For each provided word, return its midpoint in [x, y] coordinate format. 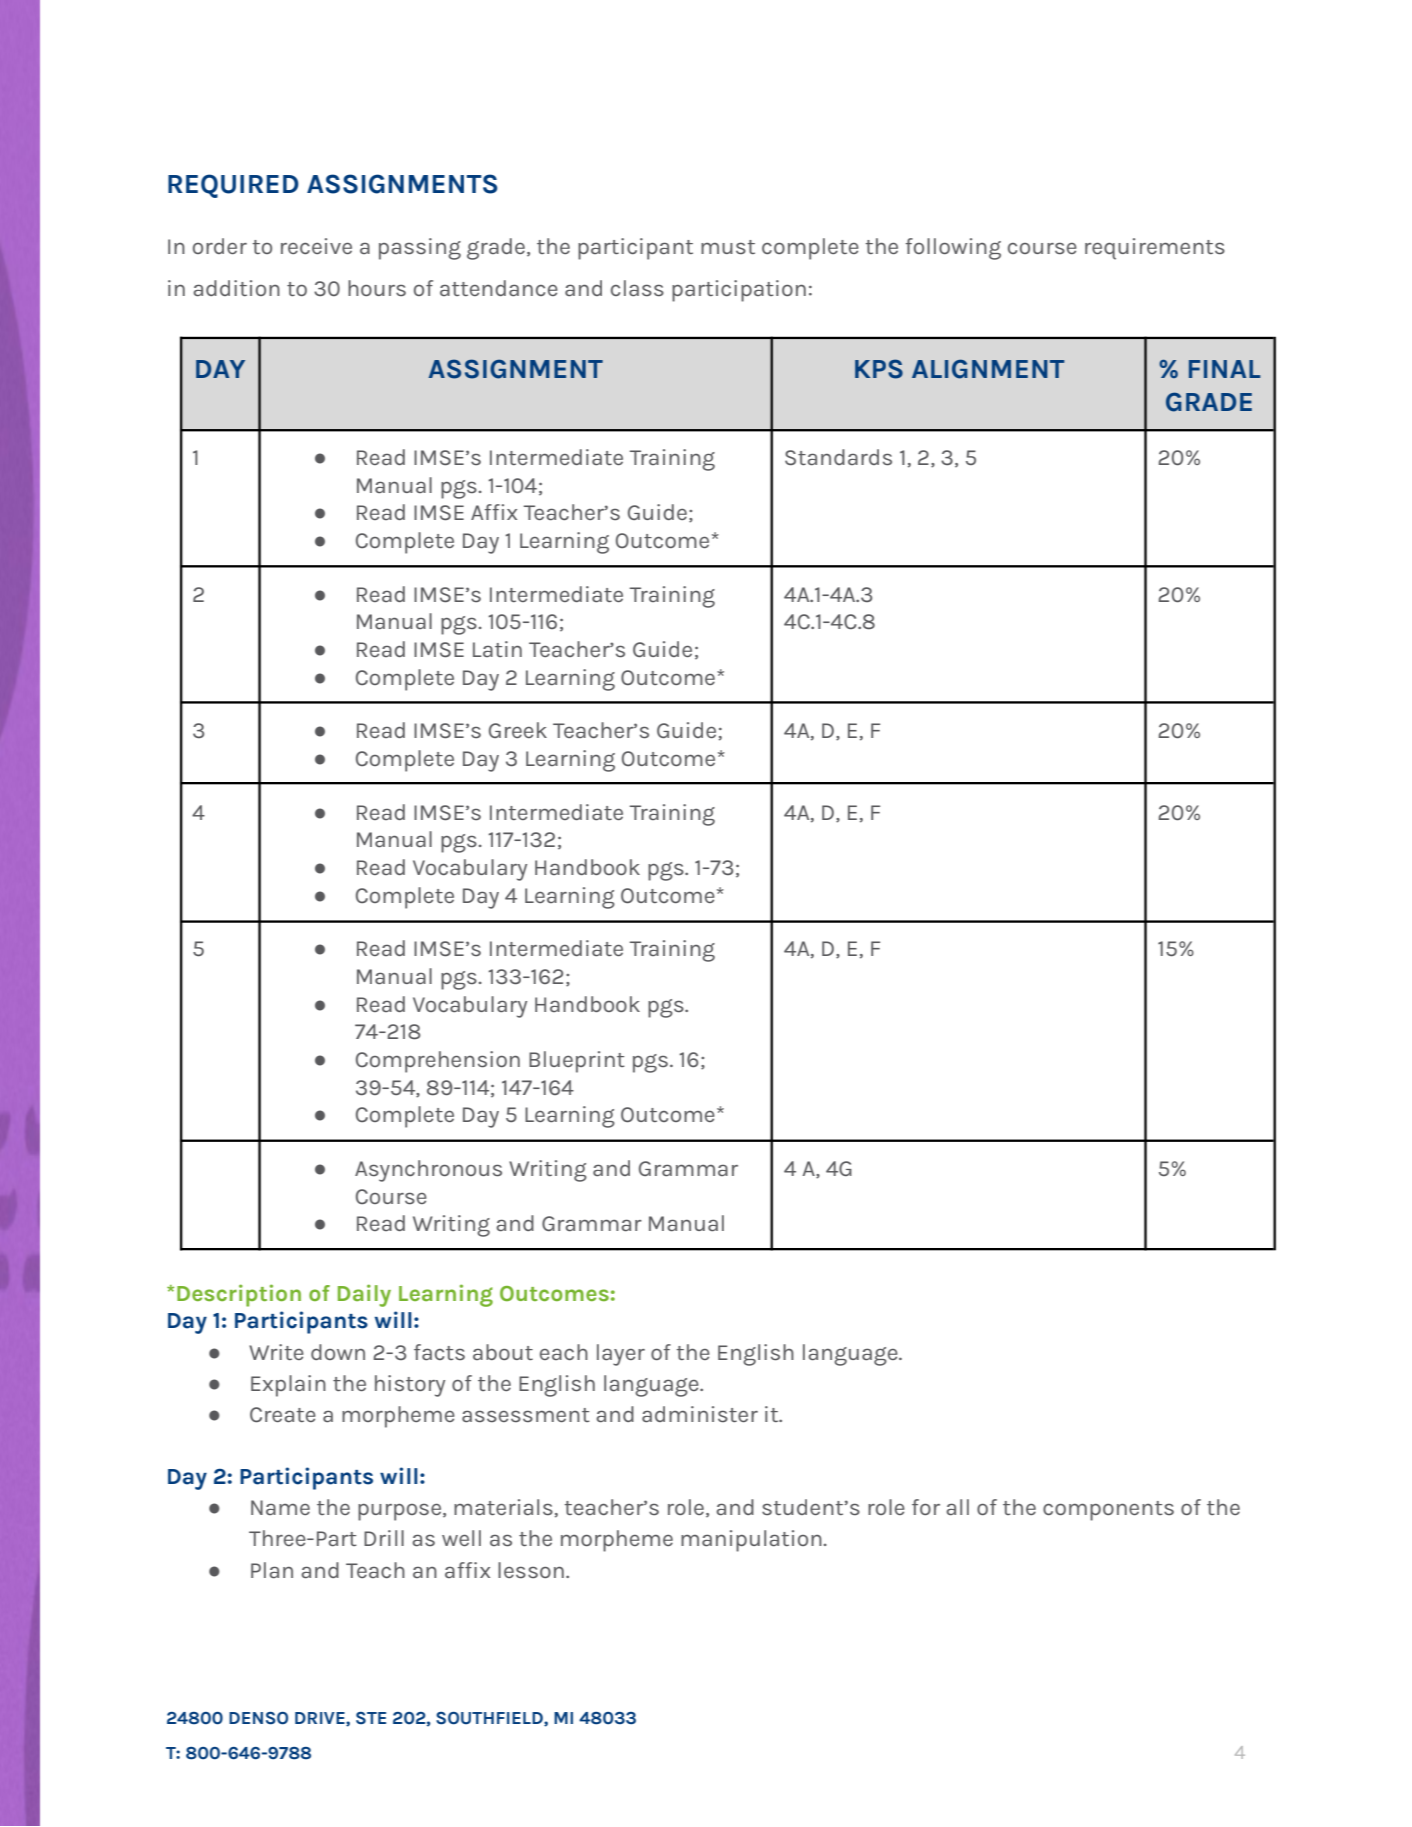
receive [316, 246]
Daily [364, 1295]
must [728, 247]
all [957, 1507]
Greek [518, 730]
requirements [1155, 249]
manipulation [751, 1541]
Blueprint [577, 1062]
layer [621, 1355]
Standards [838, 457]
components [1108, 1511]
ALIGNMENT [988, 369]
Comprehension [438, 1062]
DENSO [258, 1718]
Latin [497, 649]
